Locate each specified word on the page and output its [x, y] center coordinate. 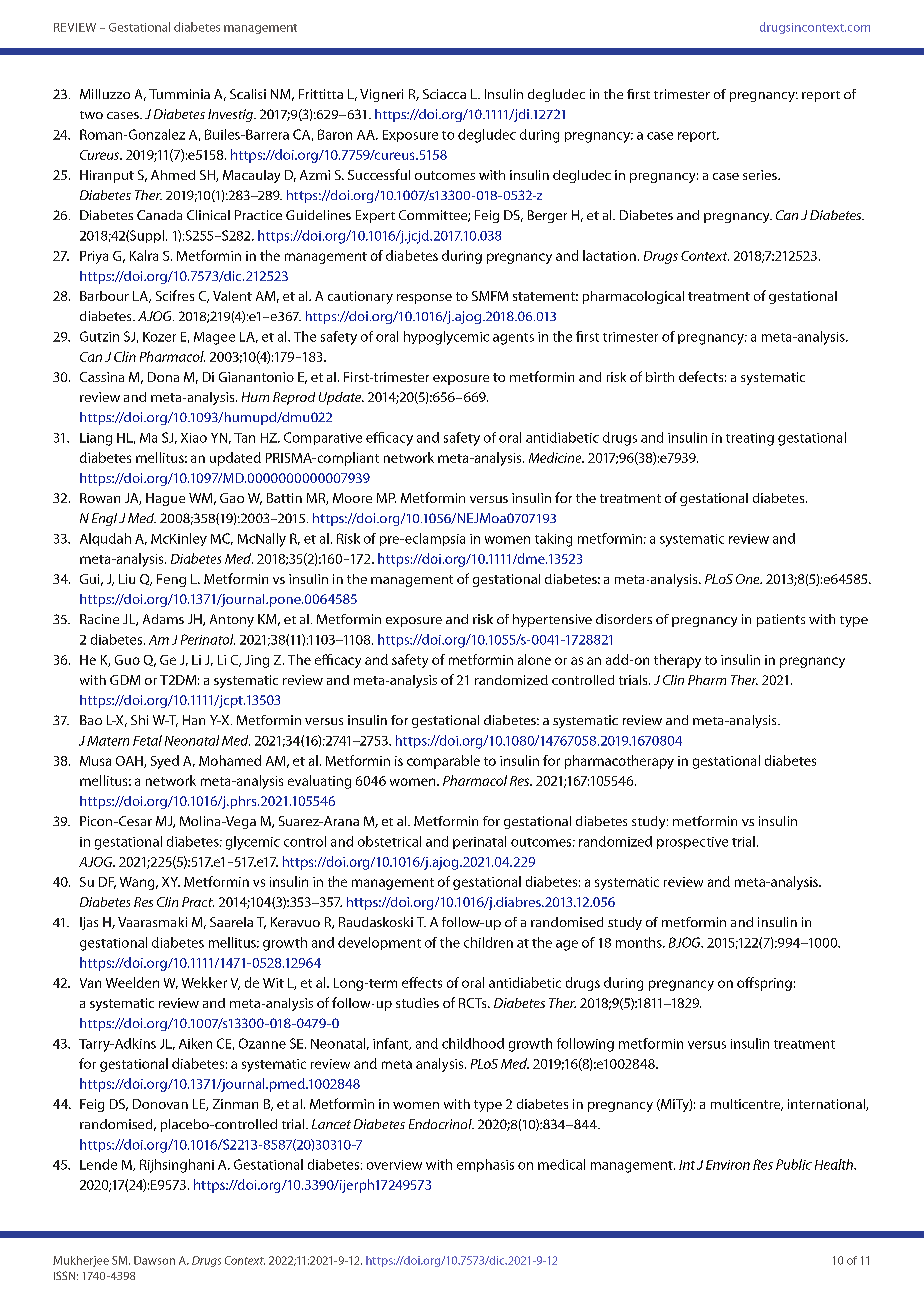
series [761, 175]
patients [781, 620]
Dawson [154, 1260]
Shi [139, 720]
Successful [379, 174]
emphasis [485, 1165]
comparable [443, 762]
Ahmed [173, 175]
